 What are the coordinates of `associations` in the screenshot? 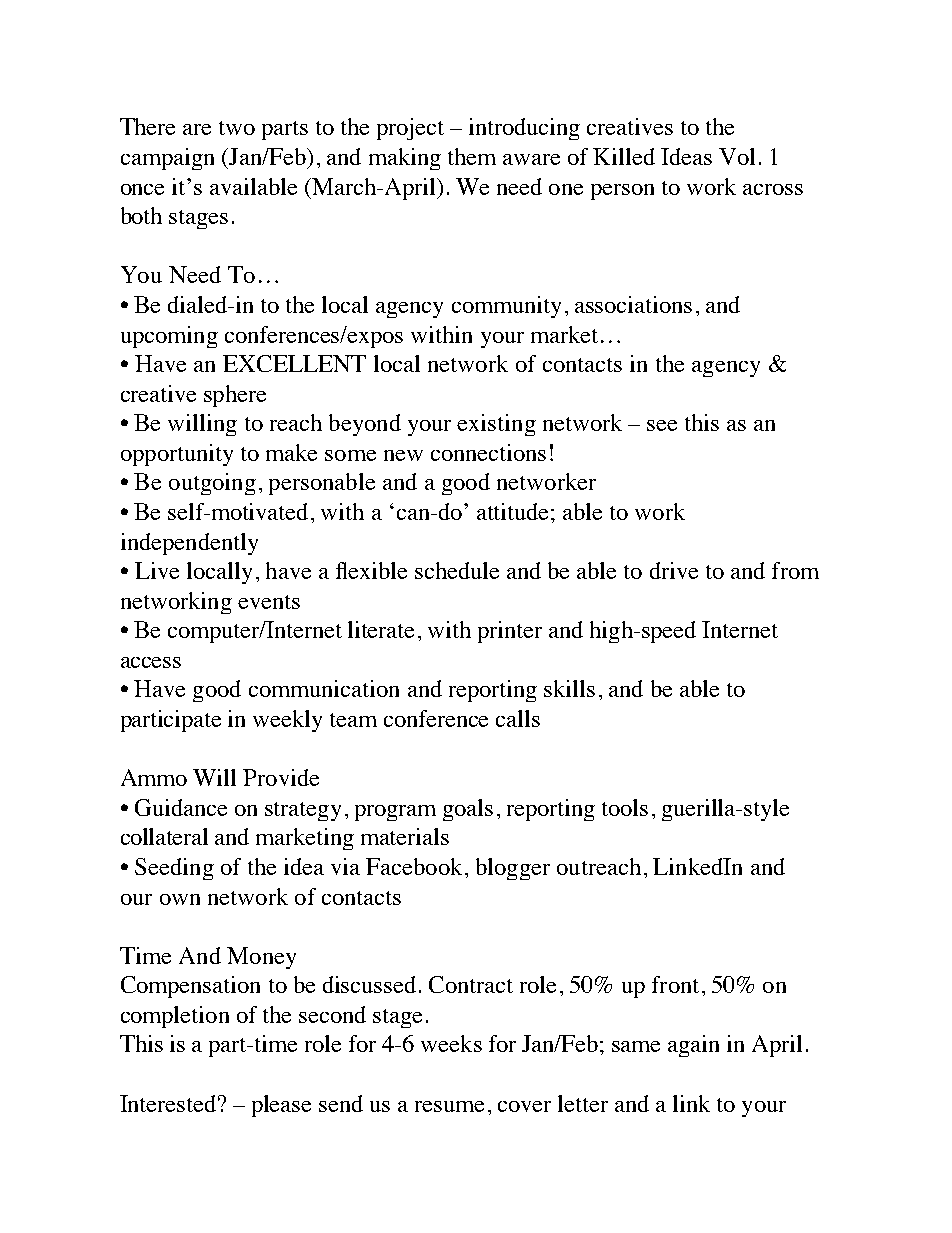 It's located at (633, 304).
